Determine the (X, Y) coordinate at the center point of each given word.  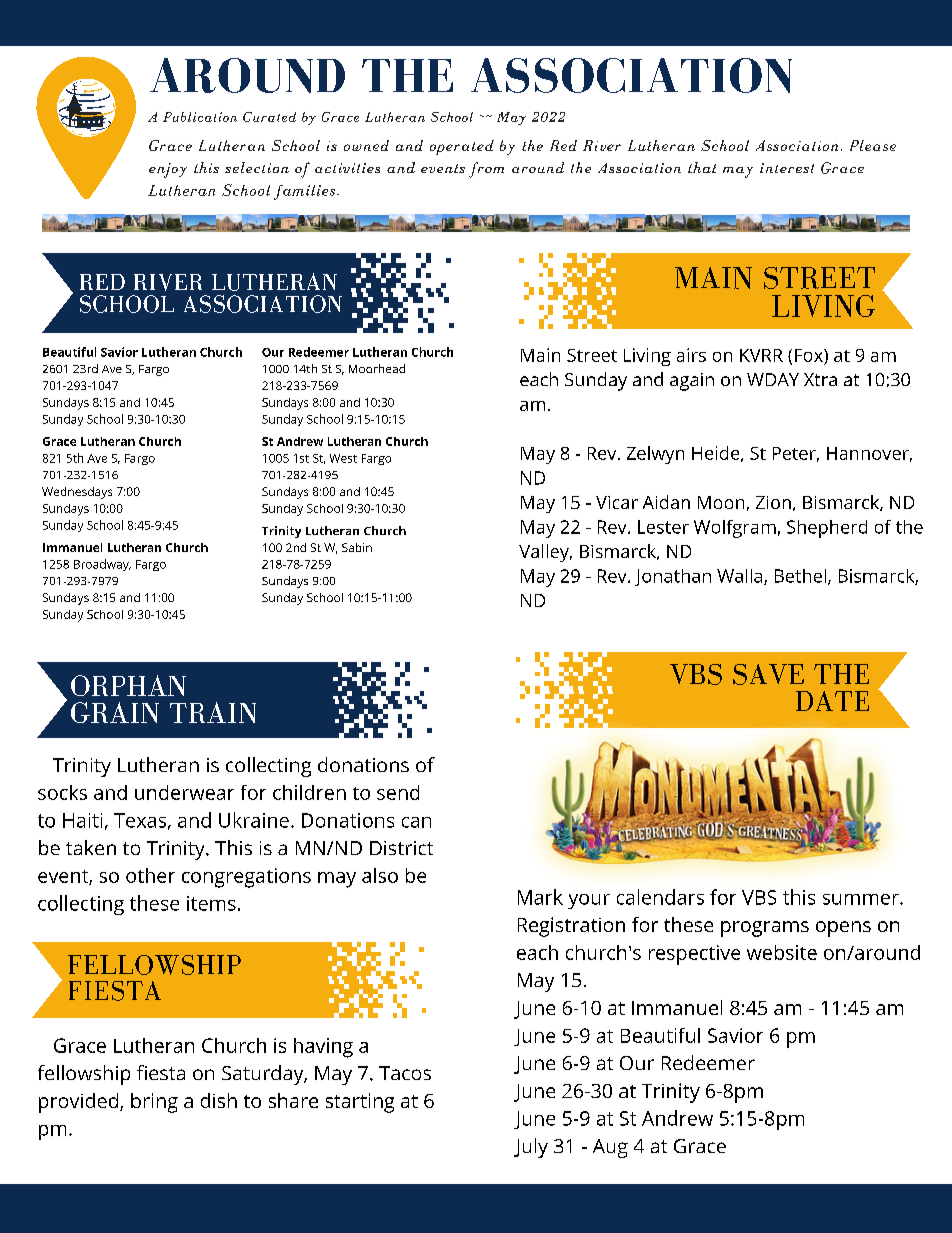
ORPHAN (128, 685)
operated (462, 147)
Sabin (357, 547)
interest (787, 168)
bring (154, 1103)
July (531, 1148)
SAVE (768, 674)
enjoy (168, 170)
